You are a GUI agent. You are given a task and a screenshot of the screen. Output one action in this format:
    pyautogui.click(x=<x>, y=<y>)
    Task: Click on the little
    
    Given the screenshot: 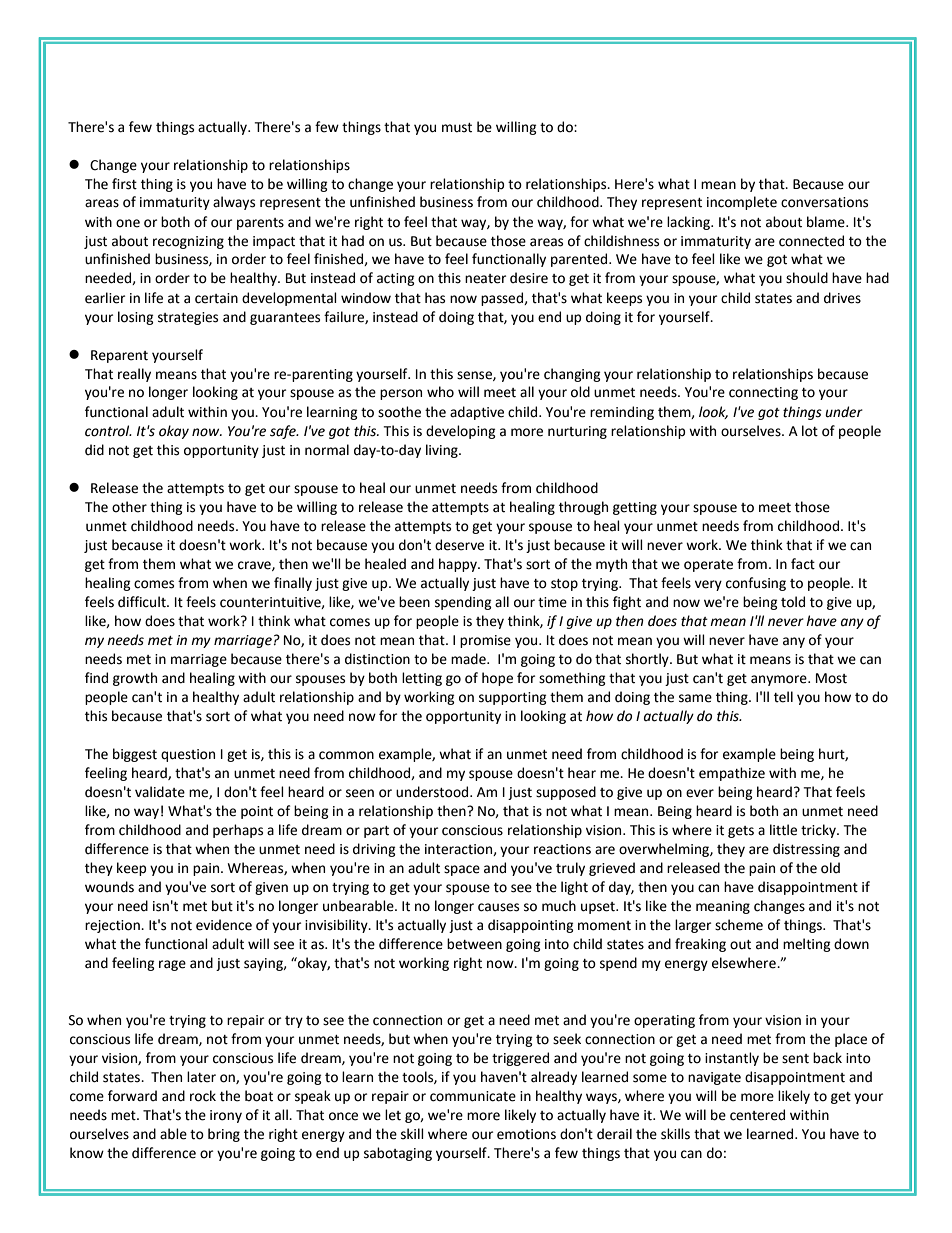 What is the action you would take?
    pyautogui.click(x=783, y=830)
